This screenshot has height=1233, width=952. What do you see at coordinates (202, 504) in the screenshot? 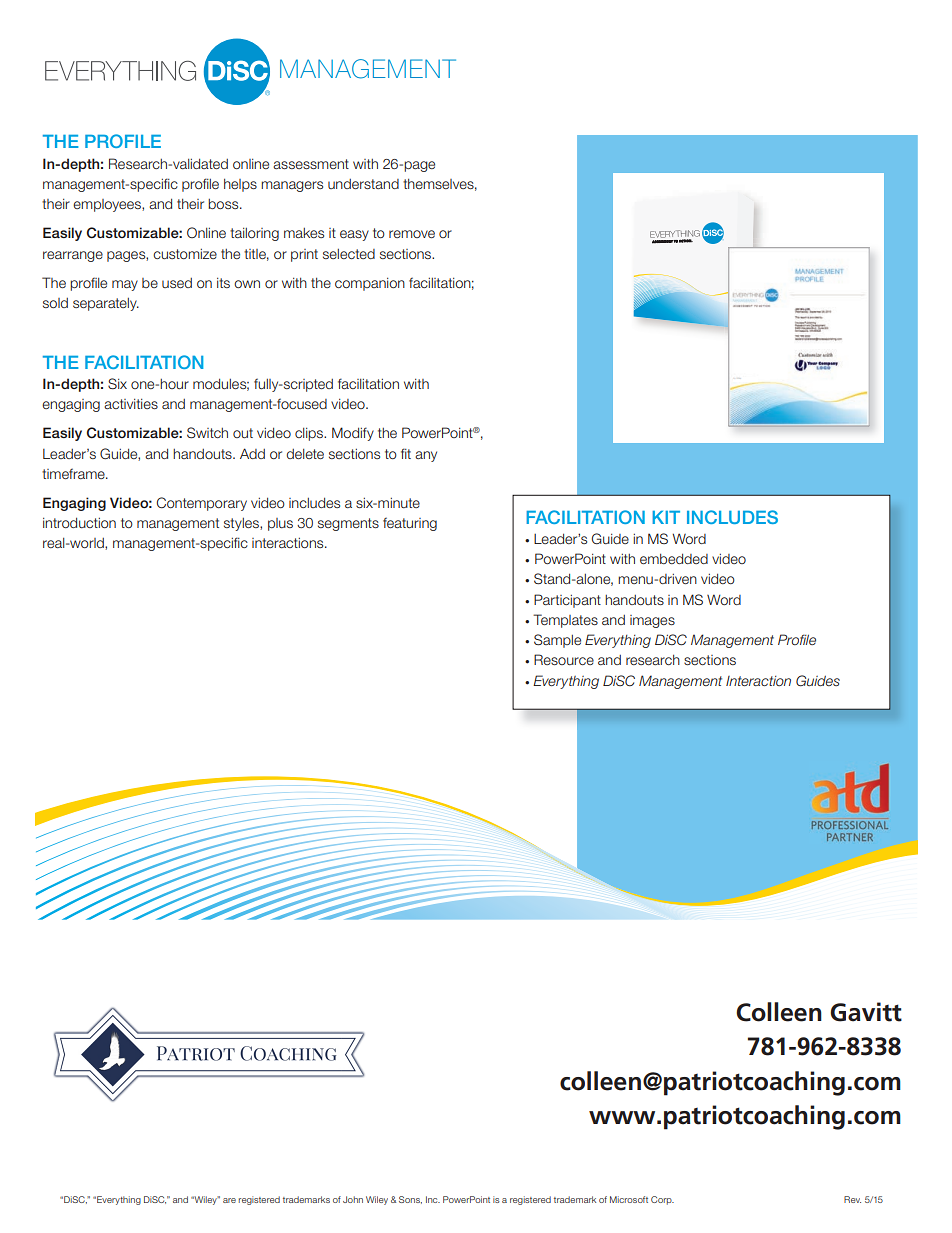
I see `Contemporary` at bounding box center [202, 504].
